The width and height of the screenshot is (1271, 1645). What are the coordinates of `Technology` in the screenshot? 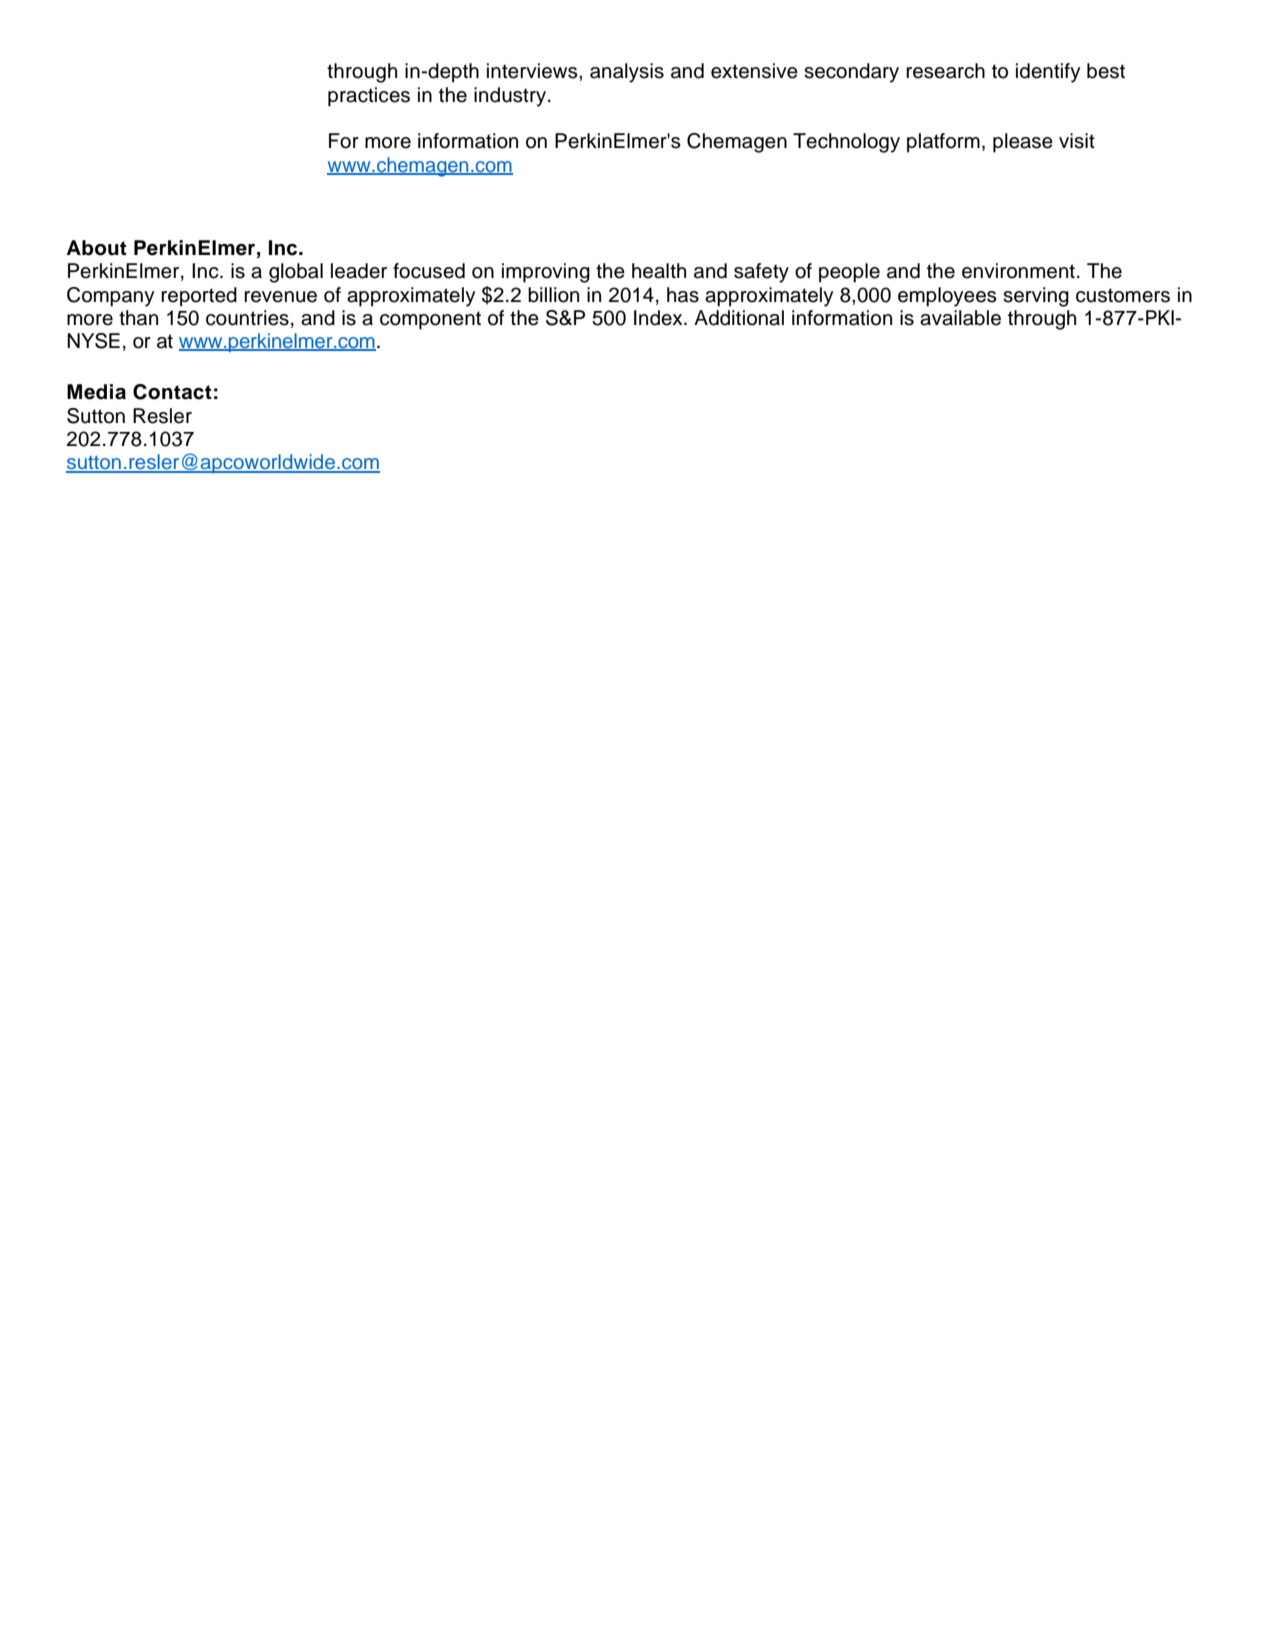 It's located at (846, 143).
